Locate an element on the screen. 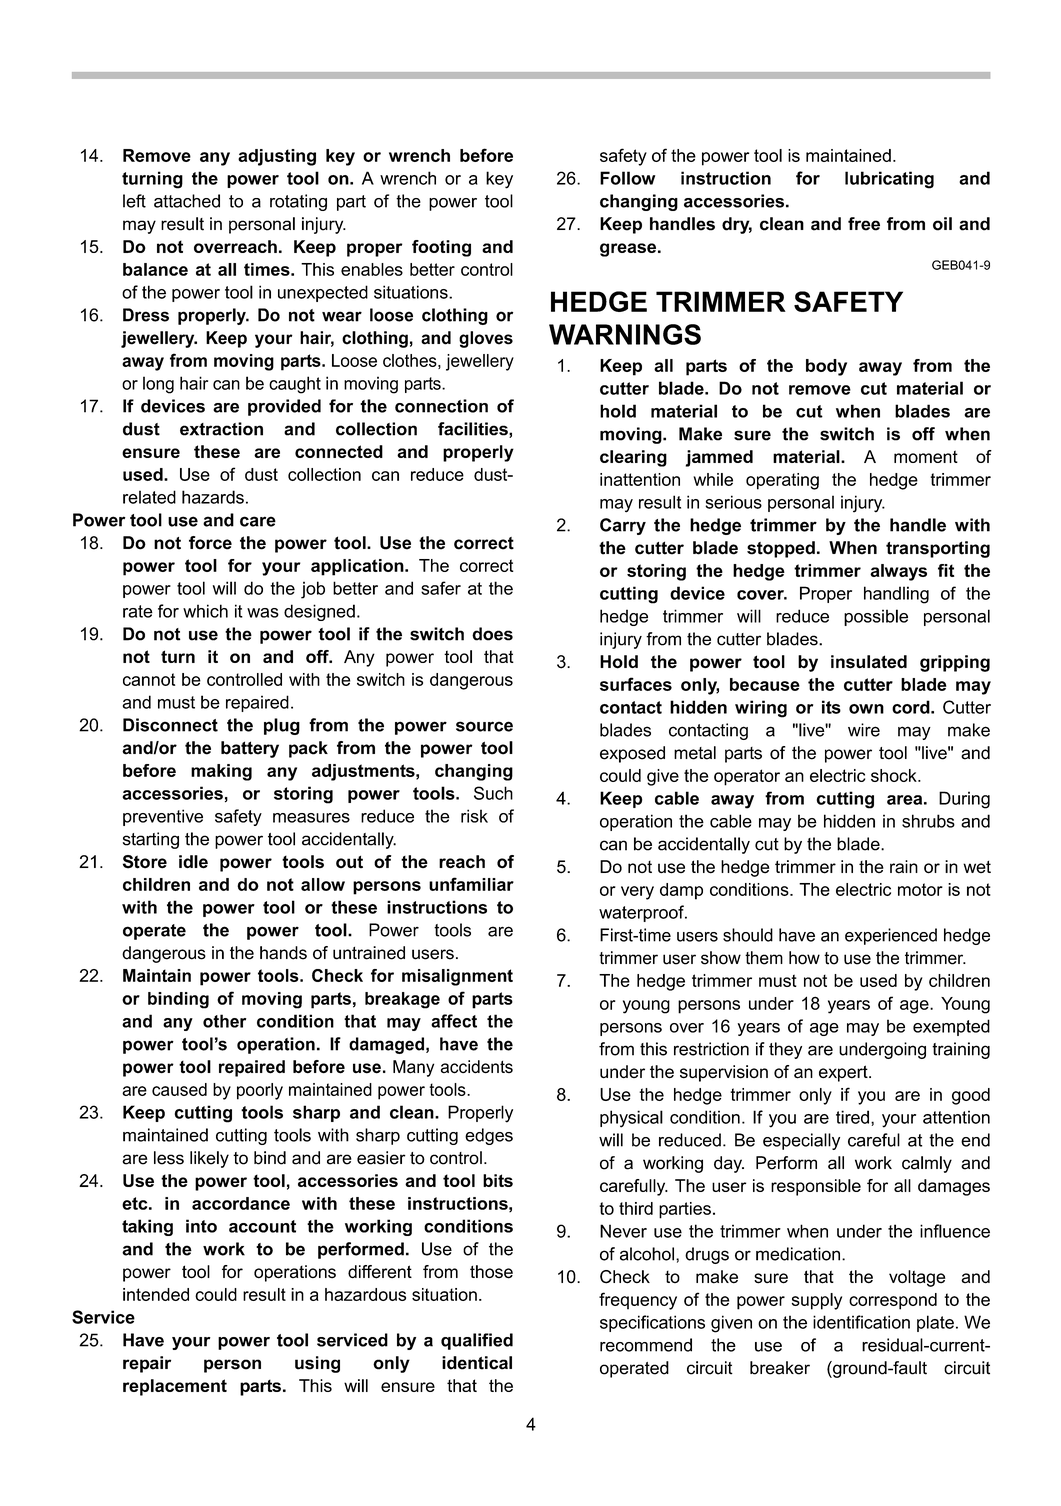 The height and width of the screenshot is (1506, 1061). Such is located at coordinates (493, 793).
